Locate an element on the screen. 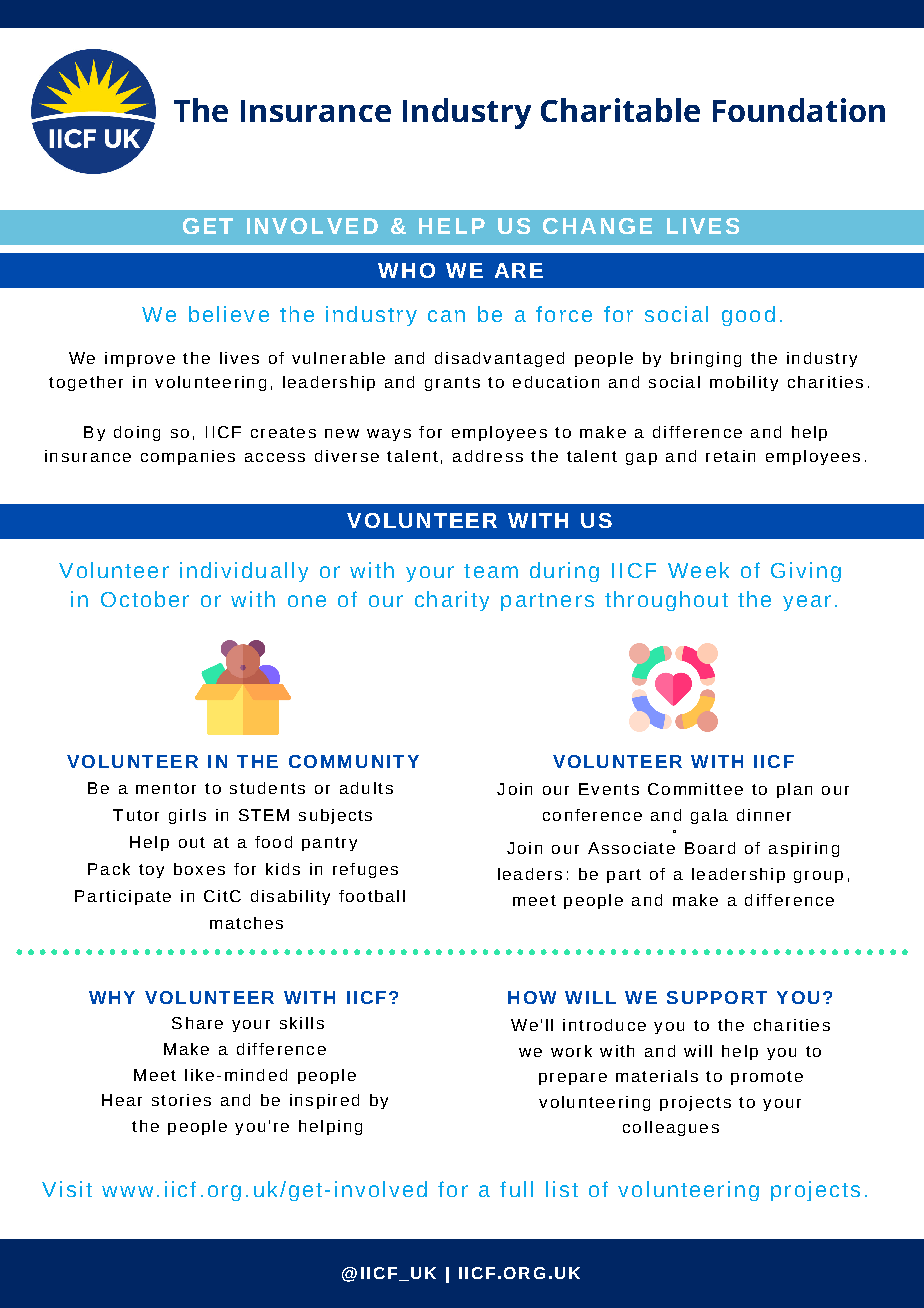 This screenshot has height=1308, width=924. mobility is located at coordinates (744, 383).
